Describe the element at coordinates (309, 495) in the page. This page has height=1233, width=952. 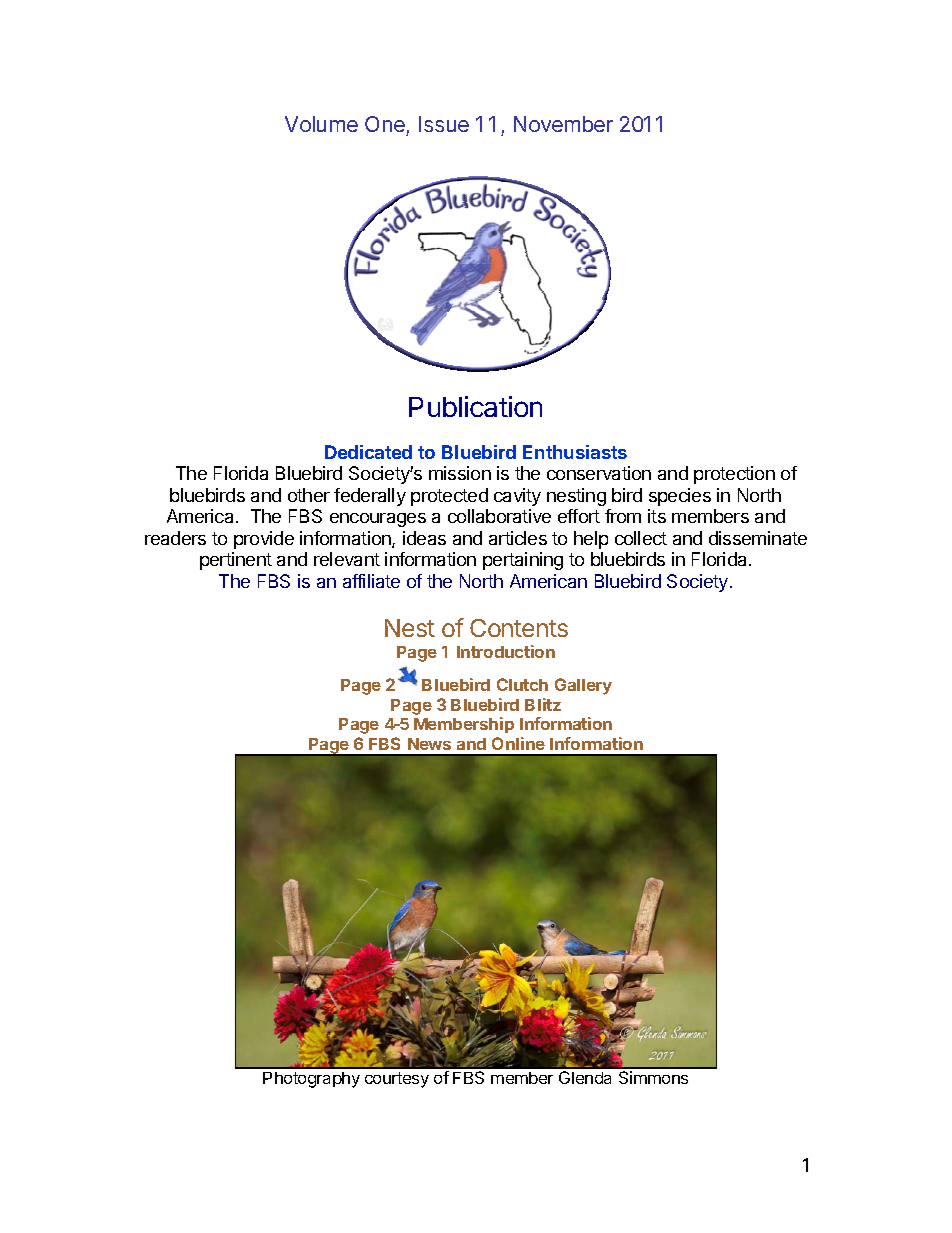
I see `other` at that location.
